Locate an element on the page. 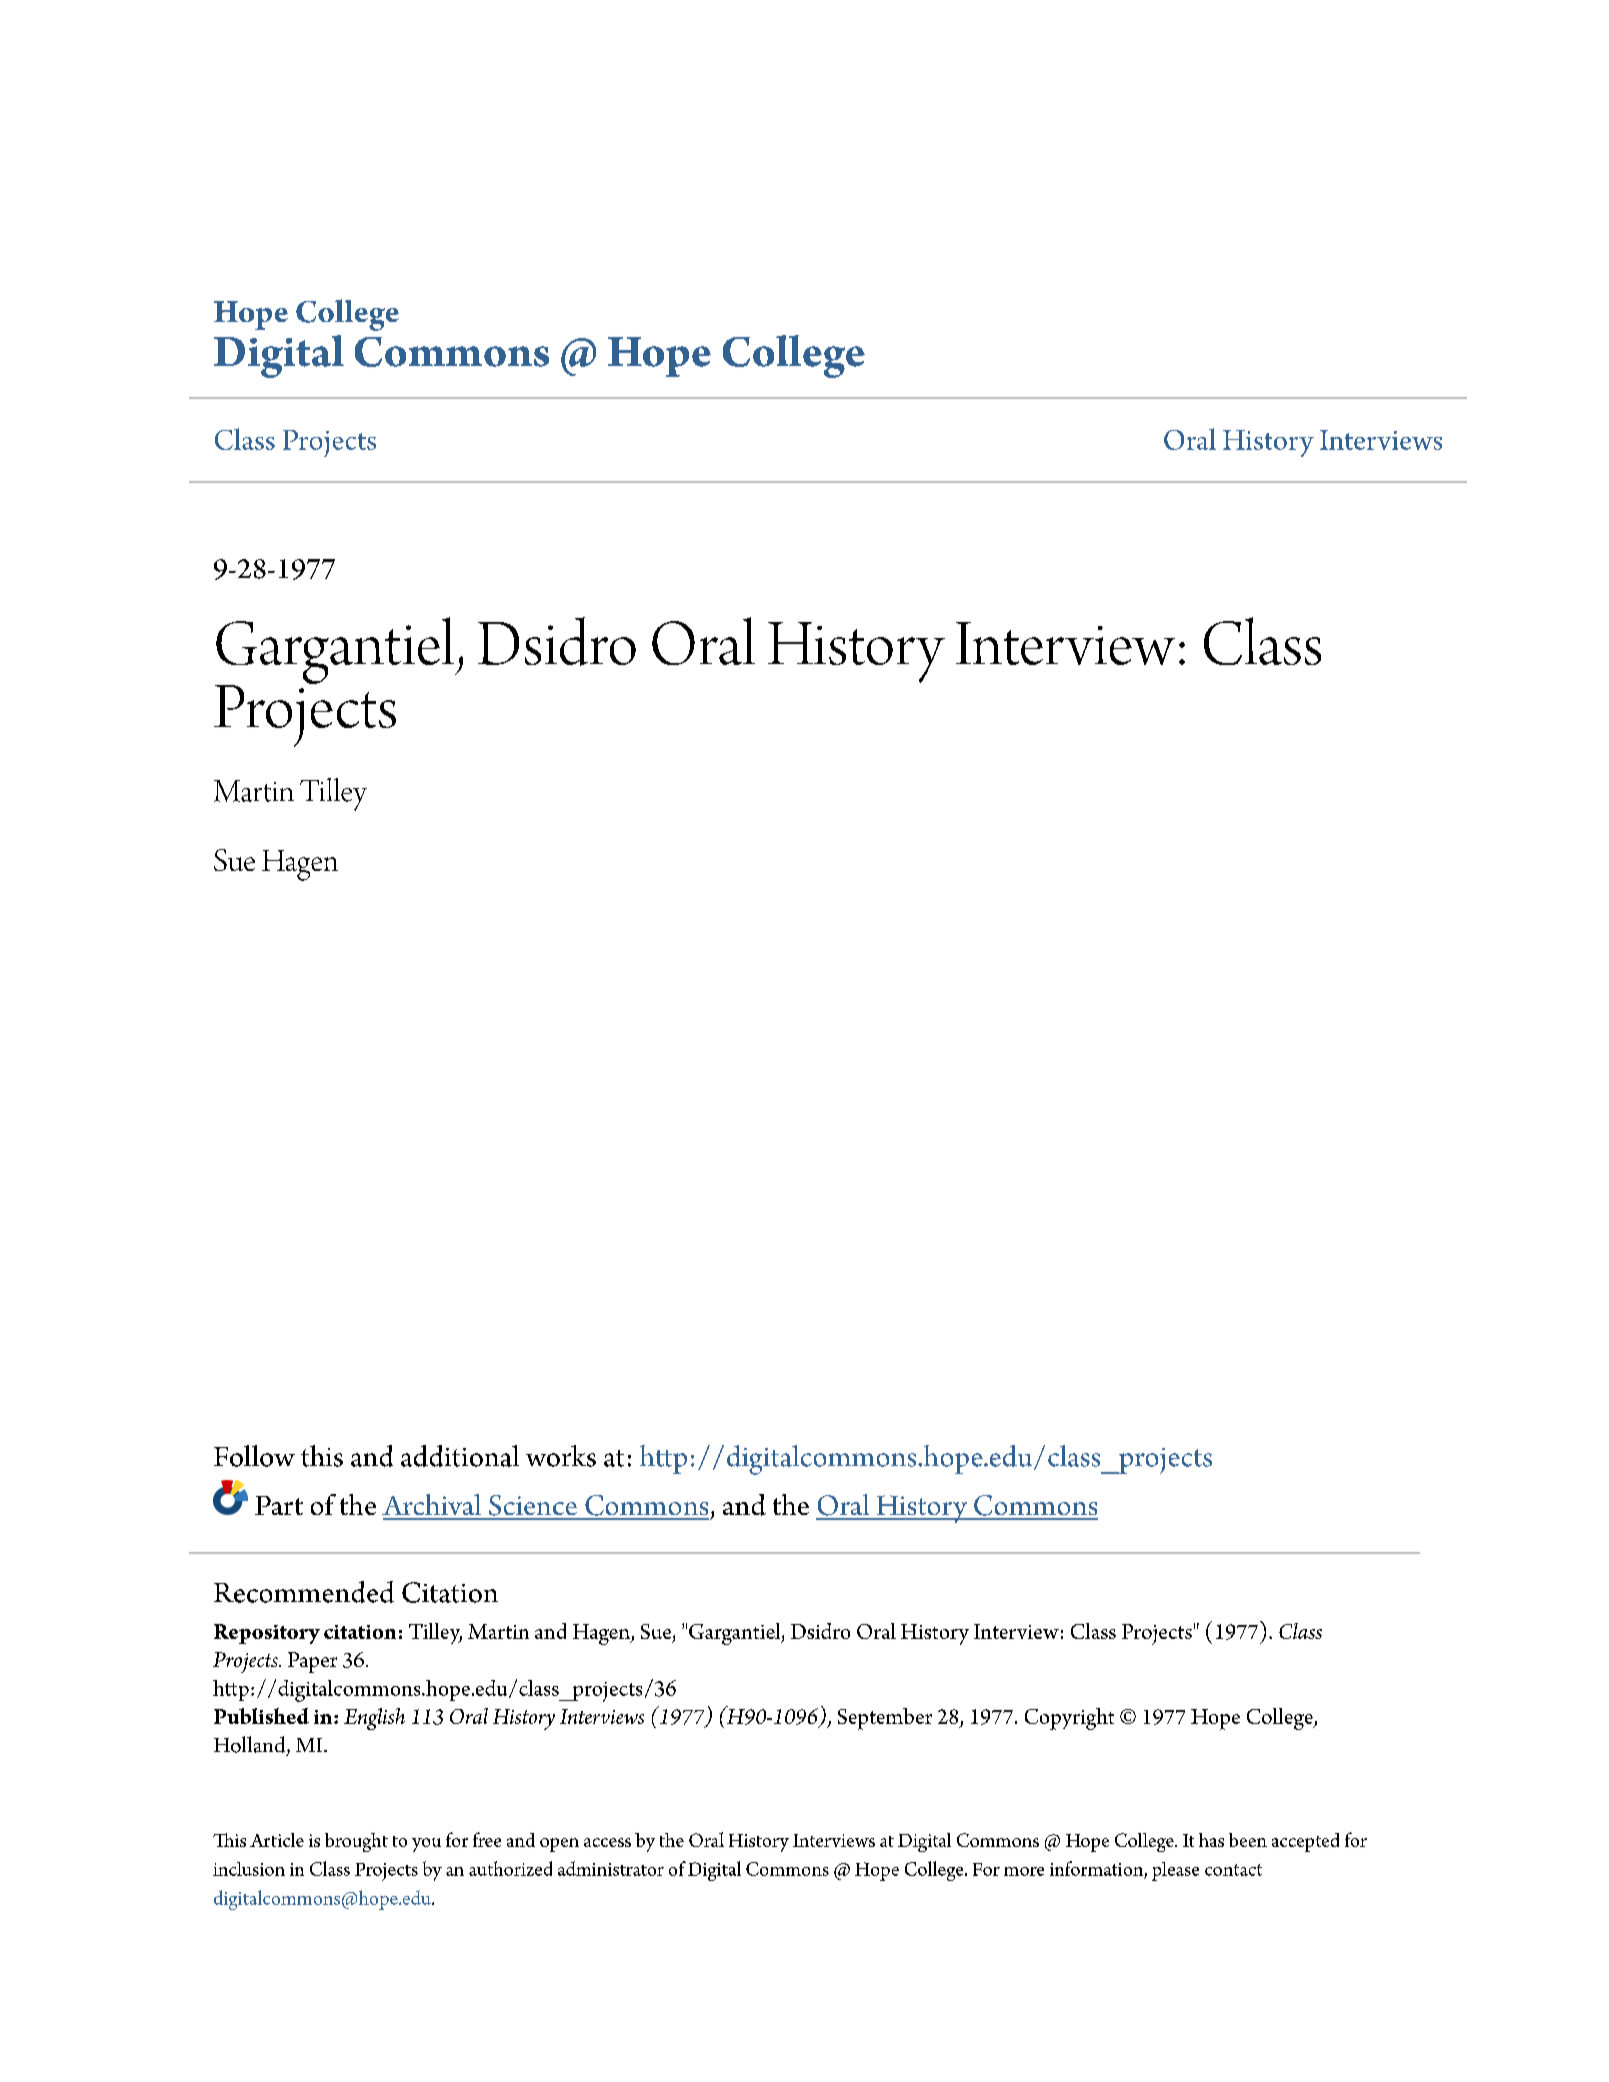  additional is located at coordinates (460, 1456).
